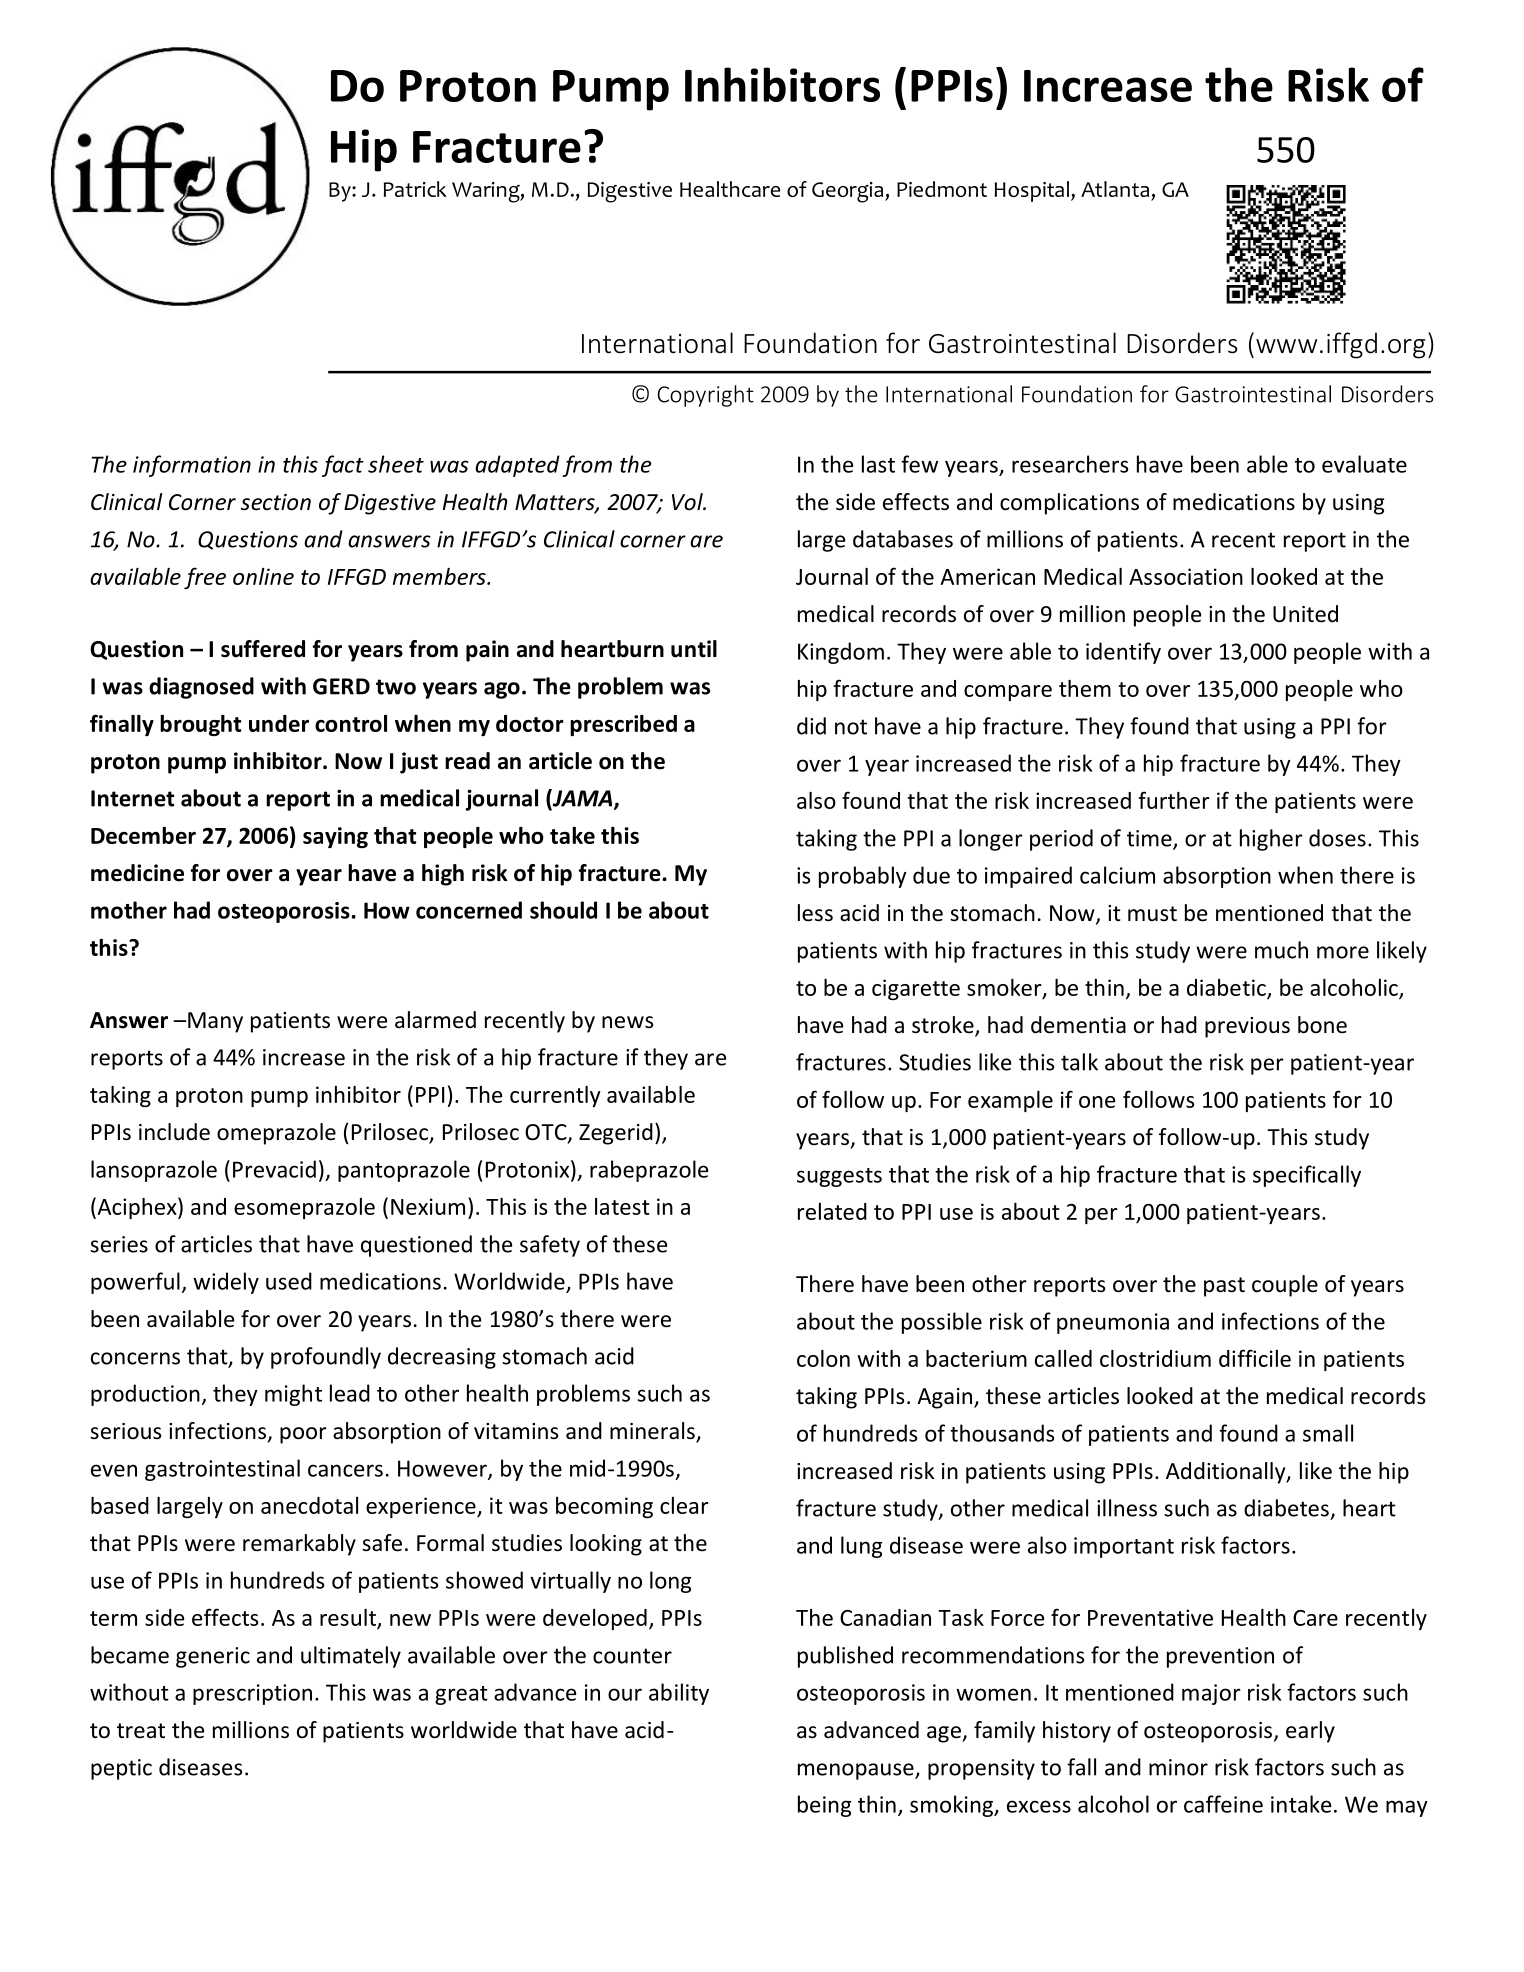 The width and height of the image is (1524, 1972). What do you see at coordinates (849, 192) in the image?
I see `Georgia` at bounding box center [849, 192].
